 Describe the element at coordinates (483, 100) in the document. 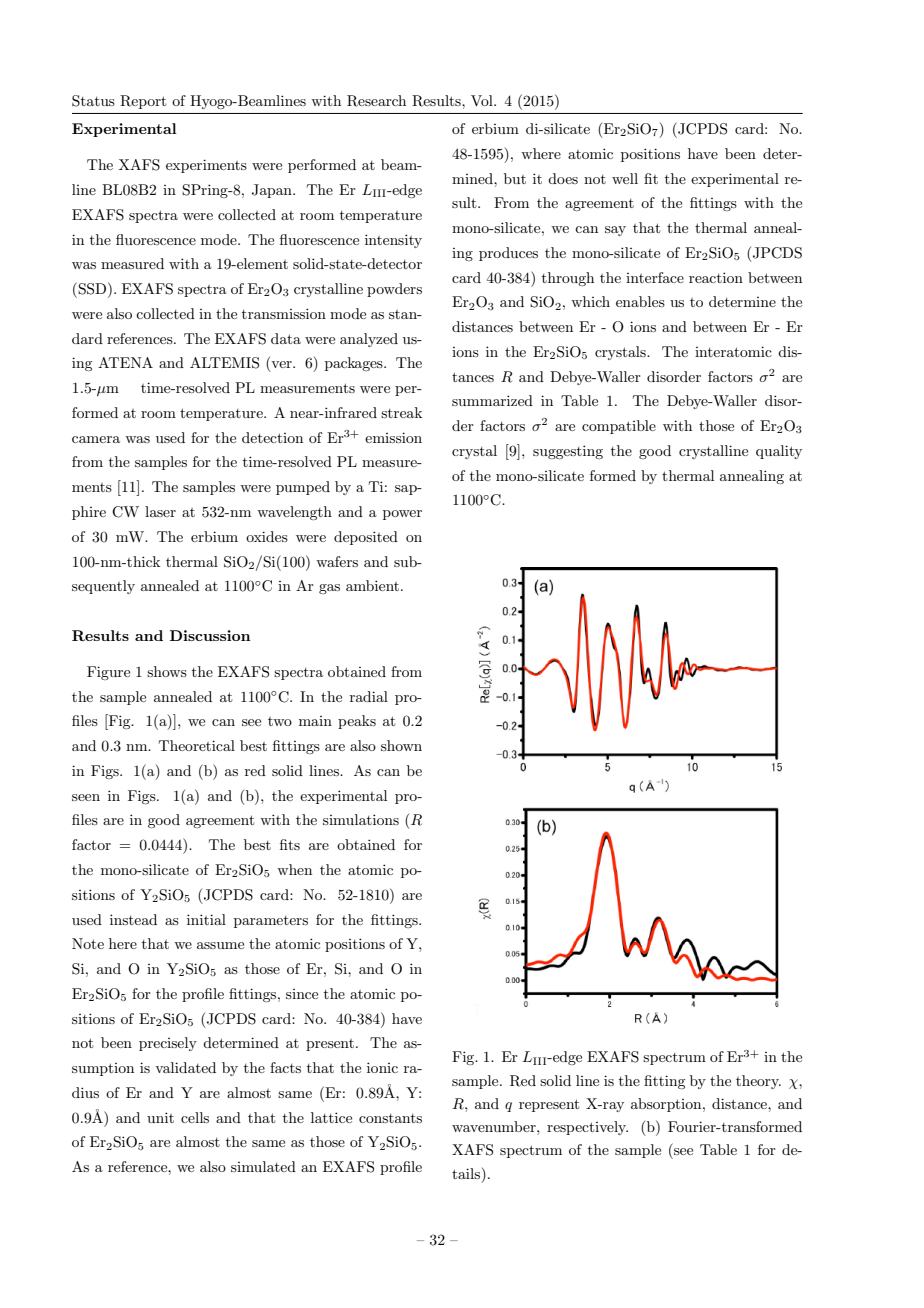

I see `Vol` at that location.
